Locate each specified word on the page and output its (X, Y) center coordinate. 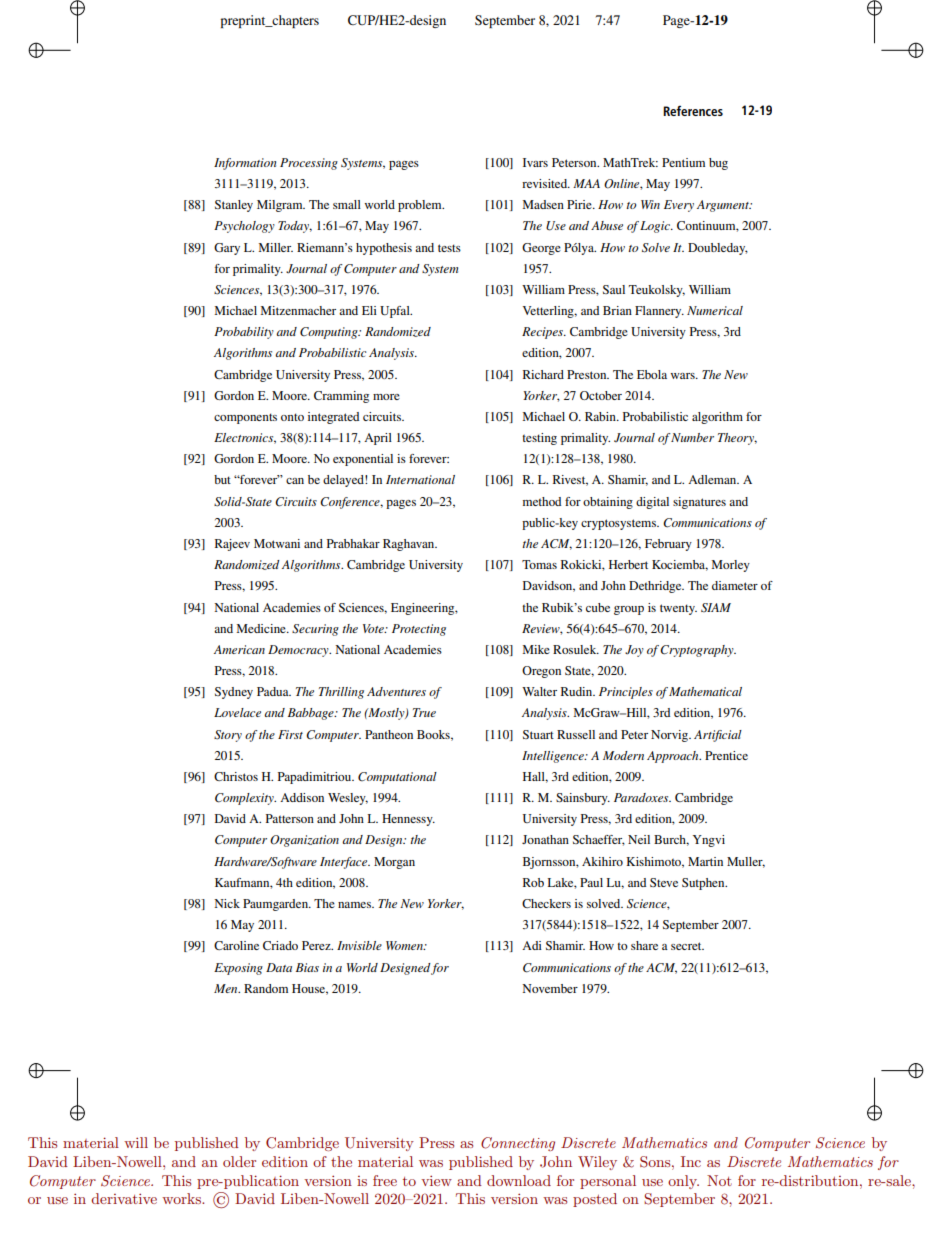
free (385, 1180)
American (239, 649)
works (182, 1198)
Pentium (683, 162)
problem (421, 206)
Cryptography (698, 651)
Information (245, 164)
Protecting (419, 630)
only (683, 1182)
